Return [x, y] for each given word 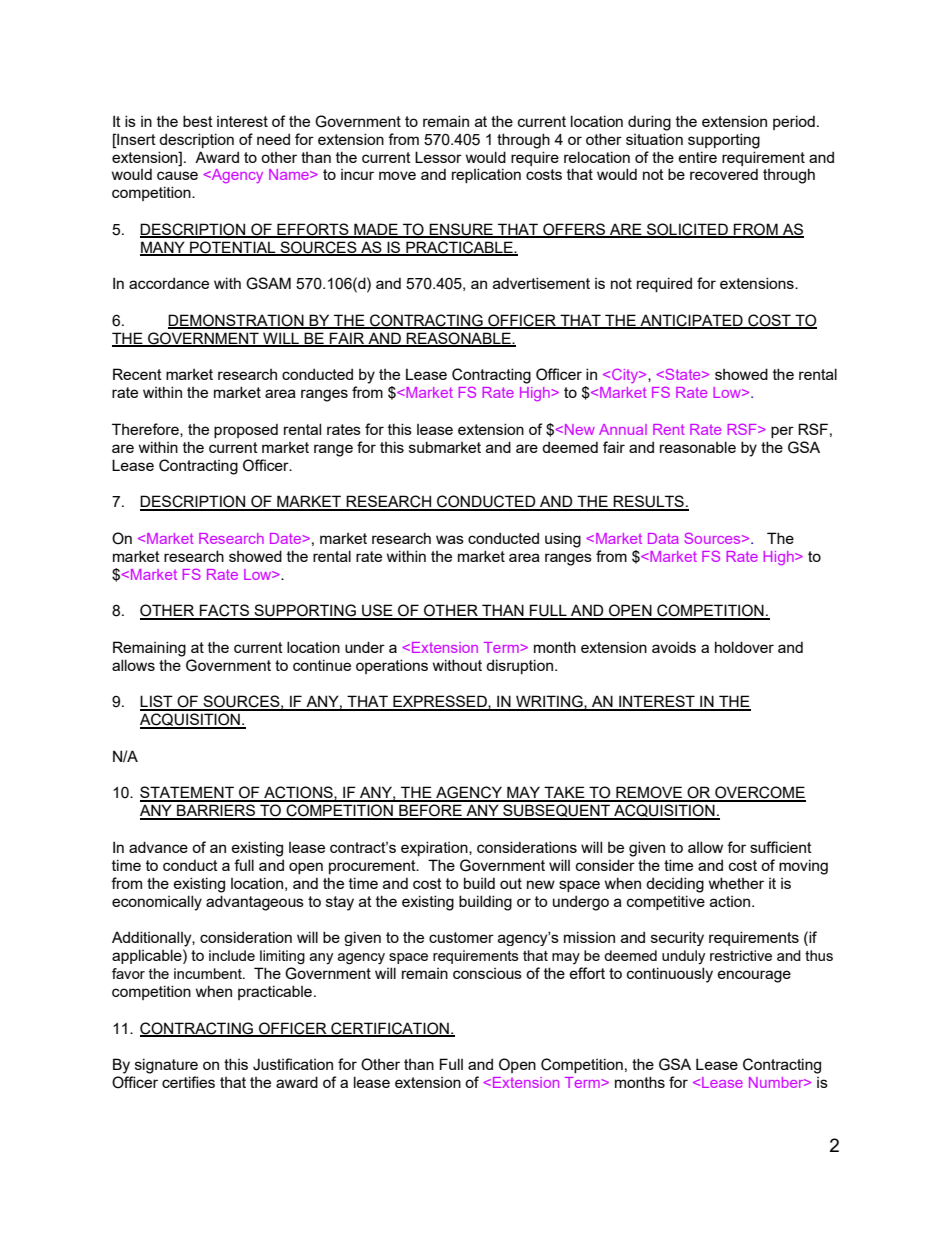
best [198, 121]
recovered [724, 174]
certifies [188, 1082]
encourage [754, 976]
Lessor [438, 157]
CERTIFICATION [390, 1029]
